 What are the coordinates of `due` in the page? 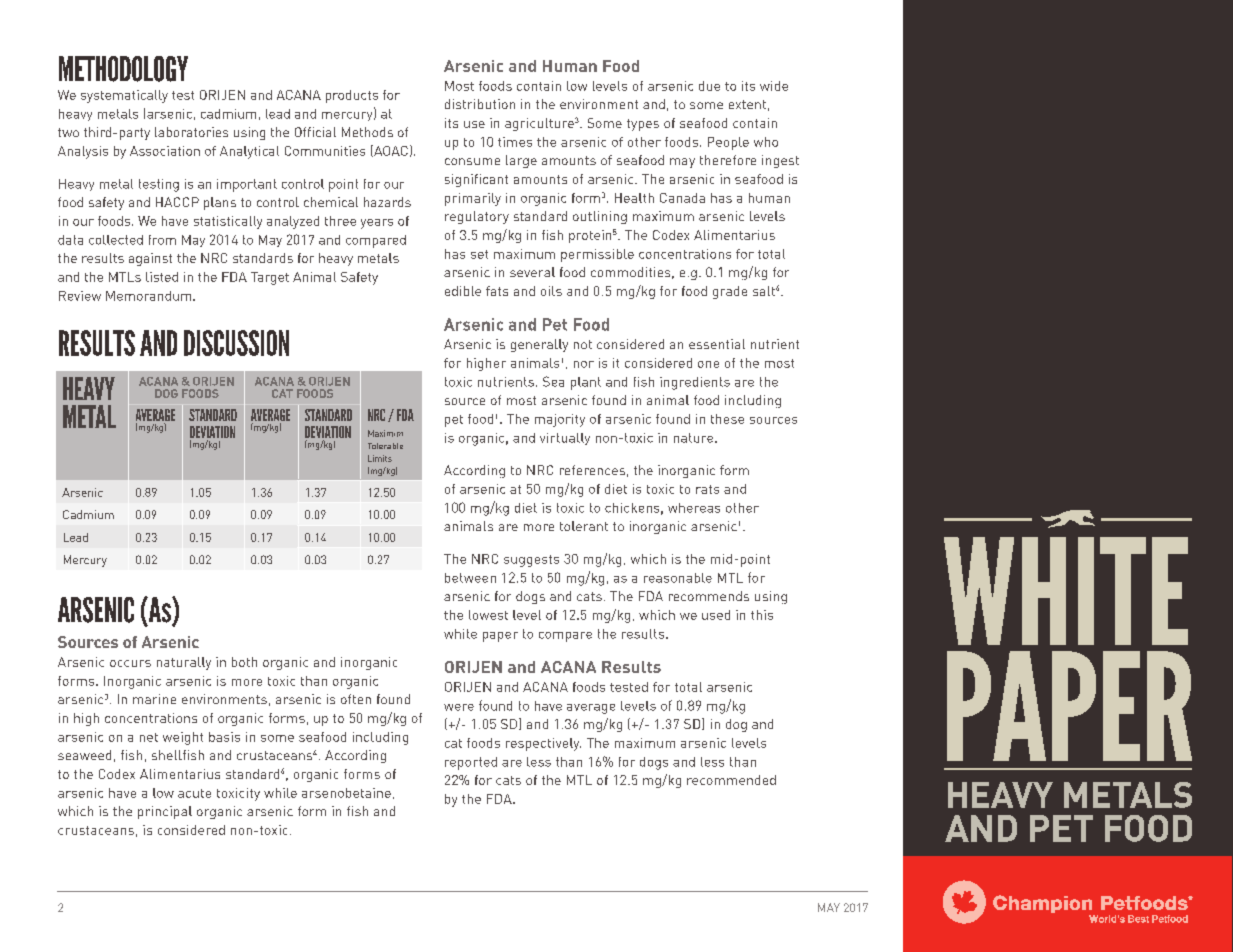 It's located at (709, 86).
